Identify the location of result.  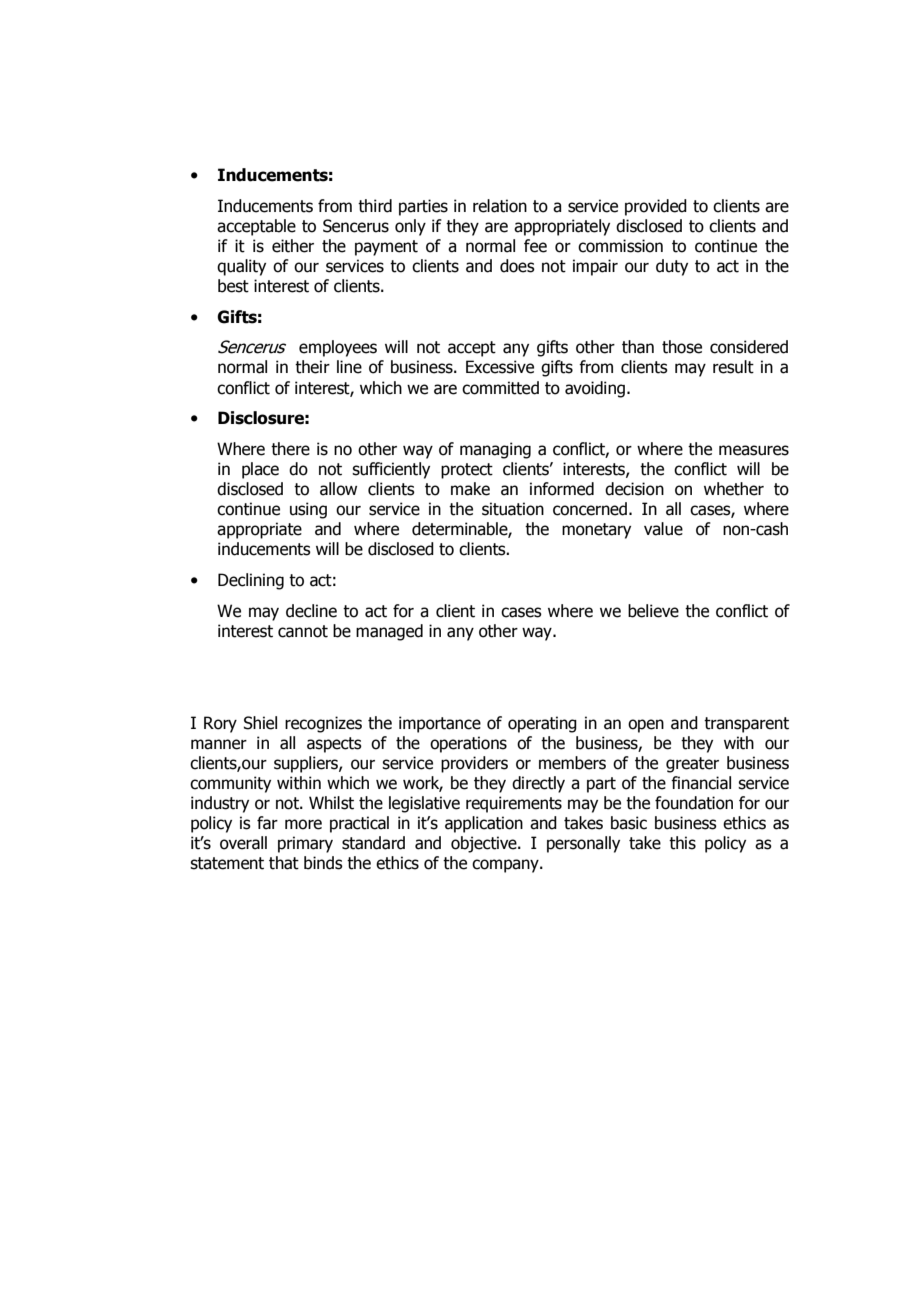
(733, 367).
